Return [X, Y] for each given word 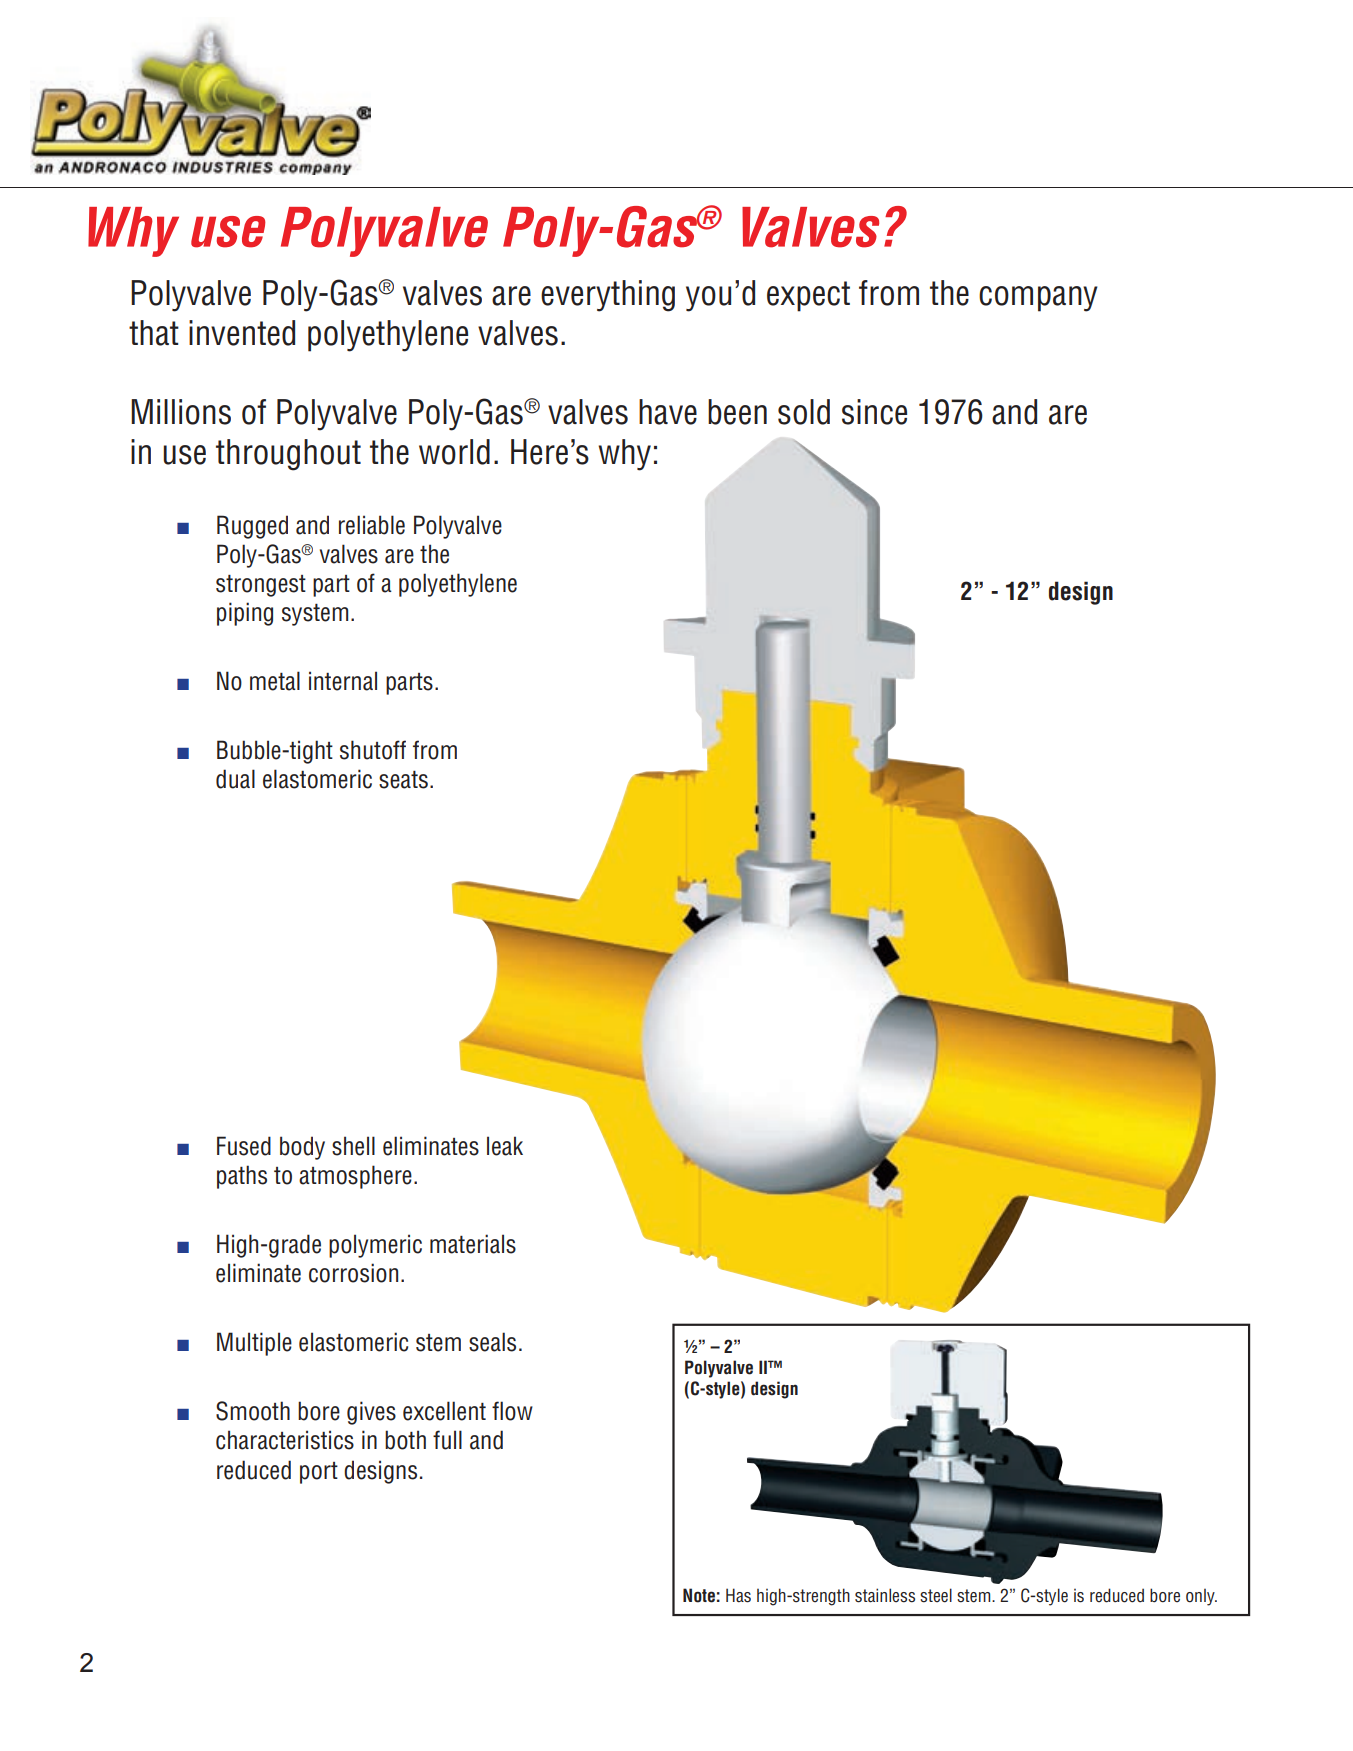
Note [699, 1595]
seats [403, 780]
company [1038, 299]
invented [242, 333]
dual [235, 779]
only [1201, 1597]
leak [505, 1146]
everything [608, 296]
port [319, 1473]
